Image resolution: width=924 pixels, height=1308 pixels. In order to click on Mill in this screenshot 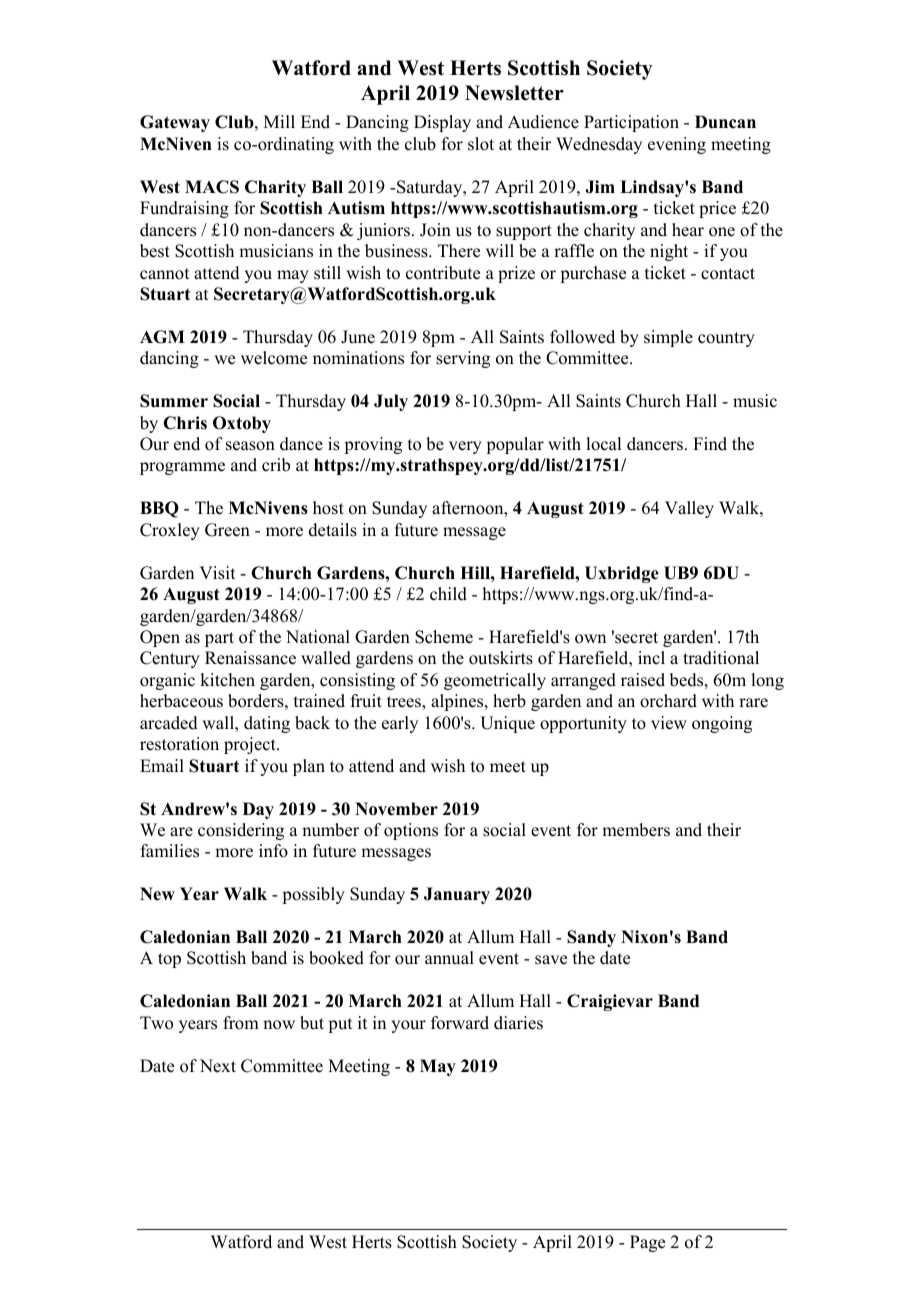, I will do `click(279, 121)`.
